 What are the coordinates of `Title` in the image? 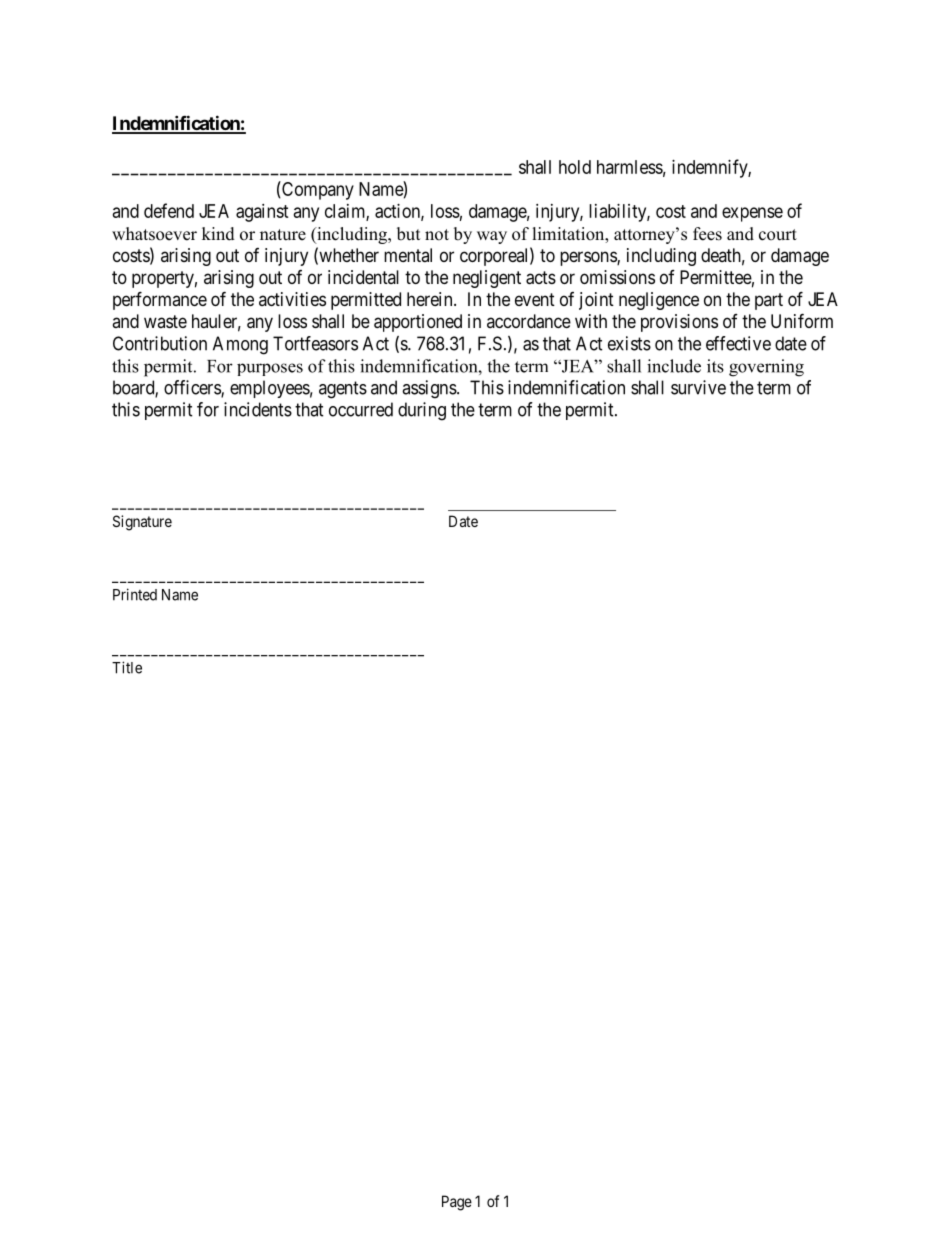 It's located at (127, 667).
